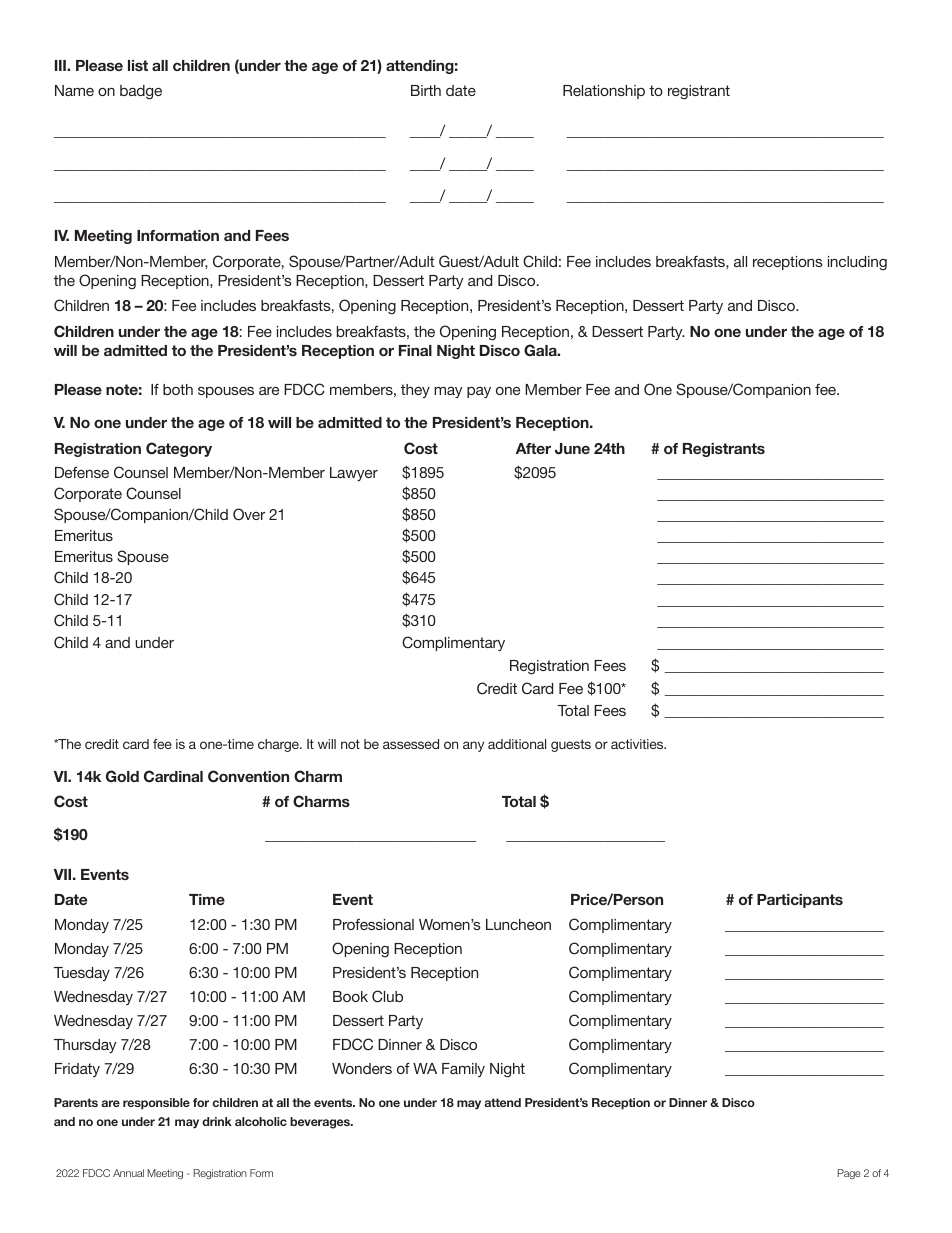 The height and width of the screenshot is (1233, 952). I want to click on Birth, so click(426, 90).
